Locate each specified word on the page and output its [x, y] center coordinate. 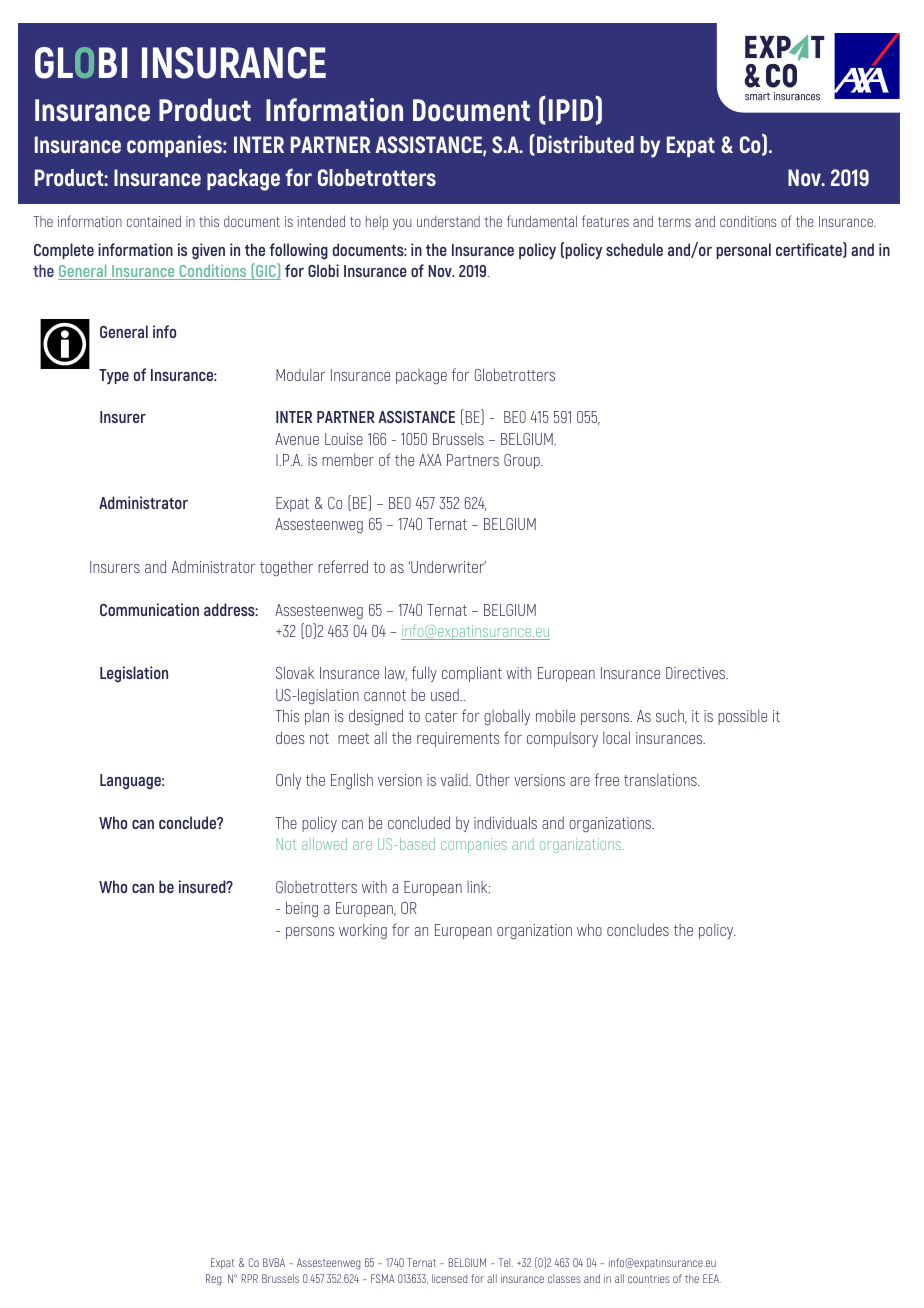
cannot [385, 695]
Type [114, 376]
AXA [430, 460]
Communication [149, 609]
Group [523, 461]
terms [674, 222]
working [363, 932]
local [616, 737]
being [302, 909]
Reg [215, 1280]
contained [154, 221]
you [402, 224]
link [478, 887]
